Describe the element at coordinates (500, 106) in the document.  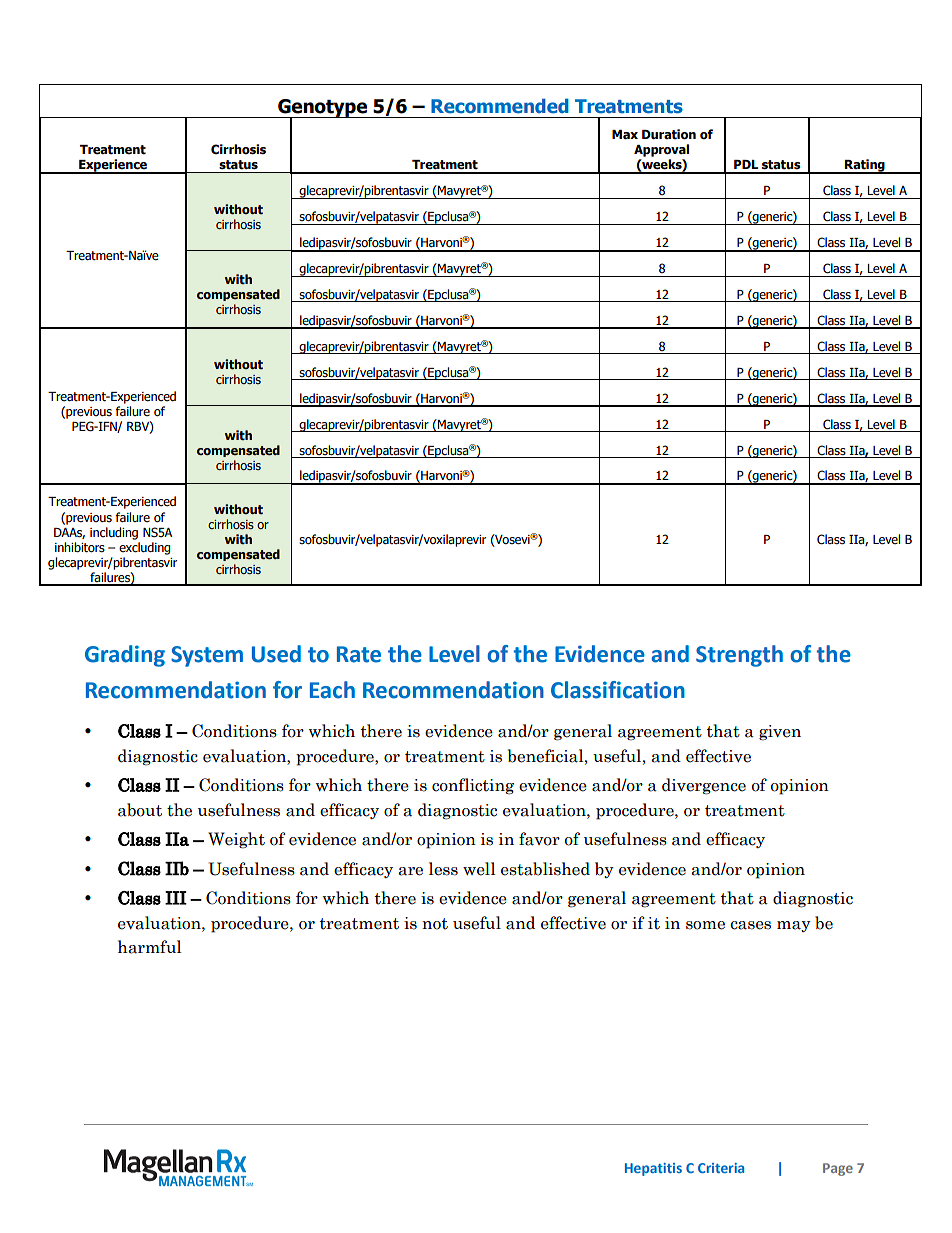
I see `Recommended` at that location.
